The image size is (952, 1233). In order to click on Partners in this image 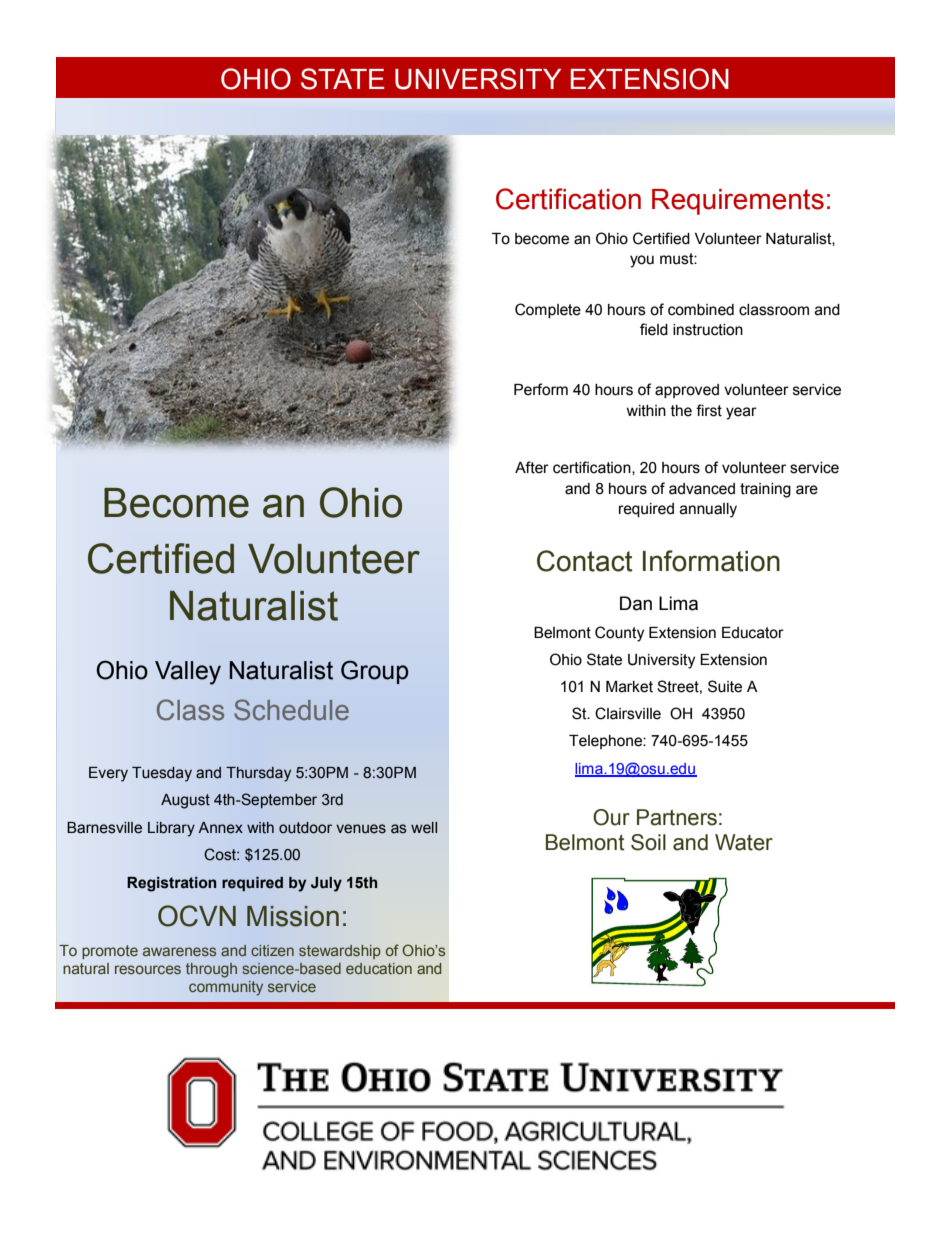, I will do `click(677, 817)`.
